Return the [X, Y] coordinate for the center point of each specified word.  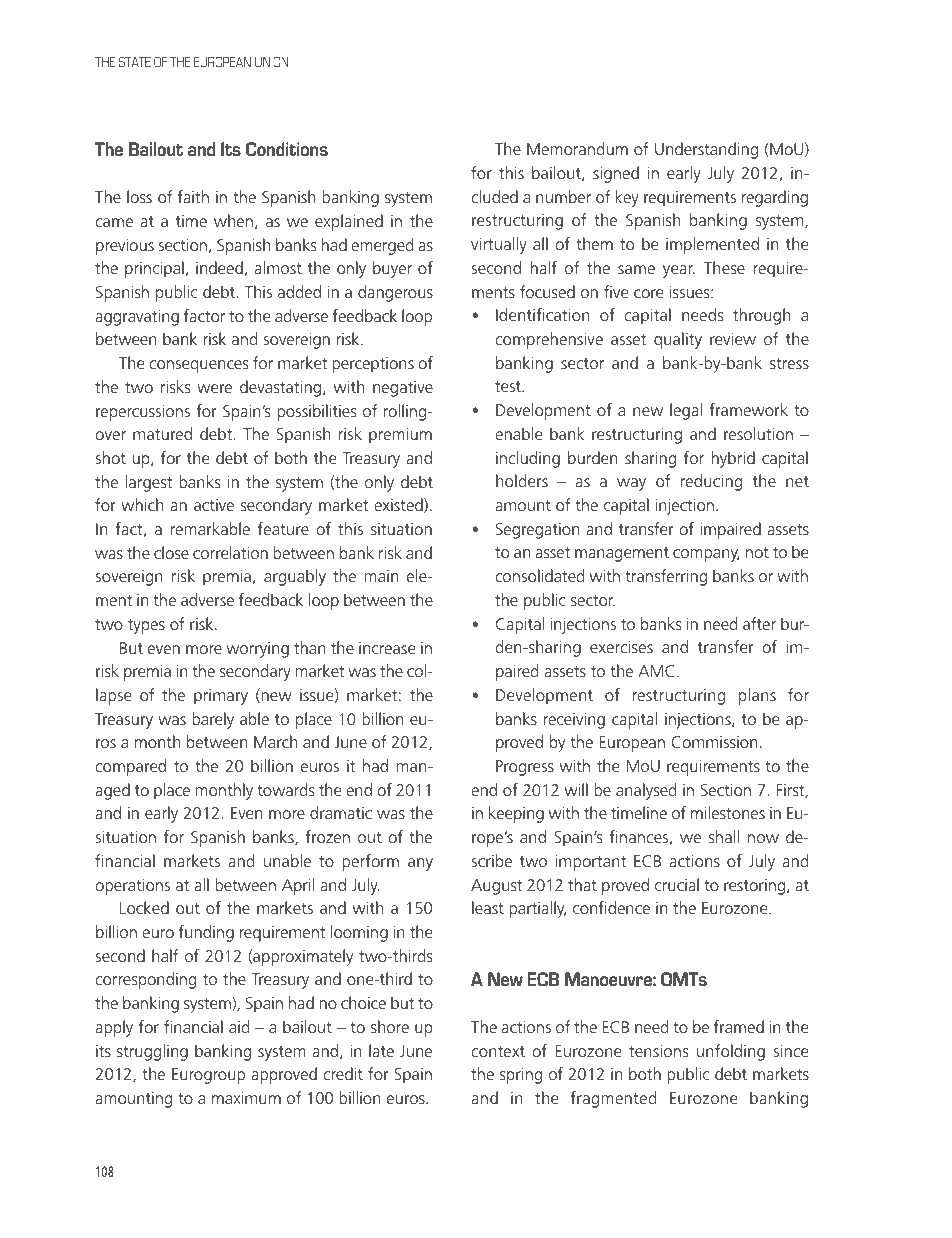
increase [387, 648]
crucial [677, 884]
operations [132, 886]
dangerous [395, 293]
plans [757, 696]
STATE [135, 62]
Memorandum [577, 148]
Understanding [706, 150]
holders [522, 480]
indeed [219, 267]
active [214, 505]
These [724, 267]
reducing [711, 482]
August [496, 887]
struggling [152, 1052]
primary [221, 697]
